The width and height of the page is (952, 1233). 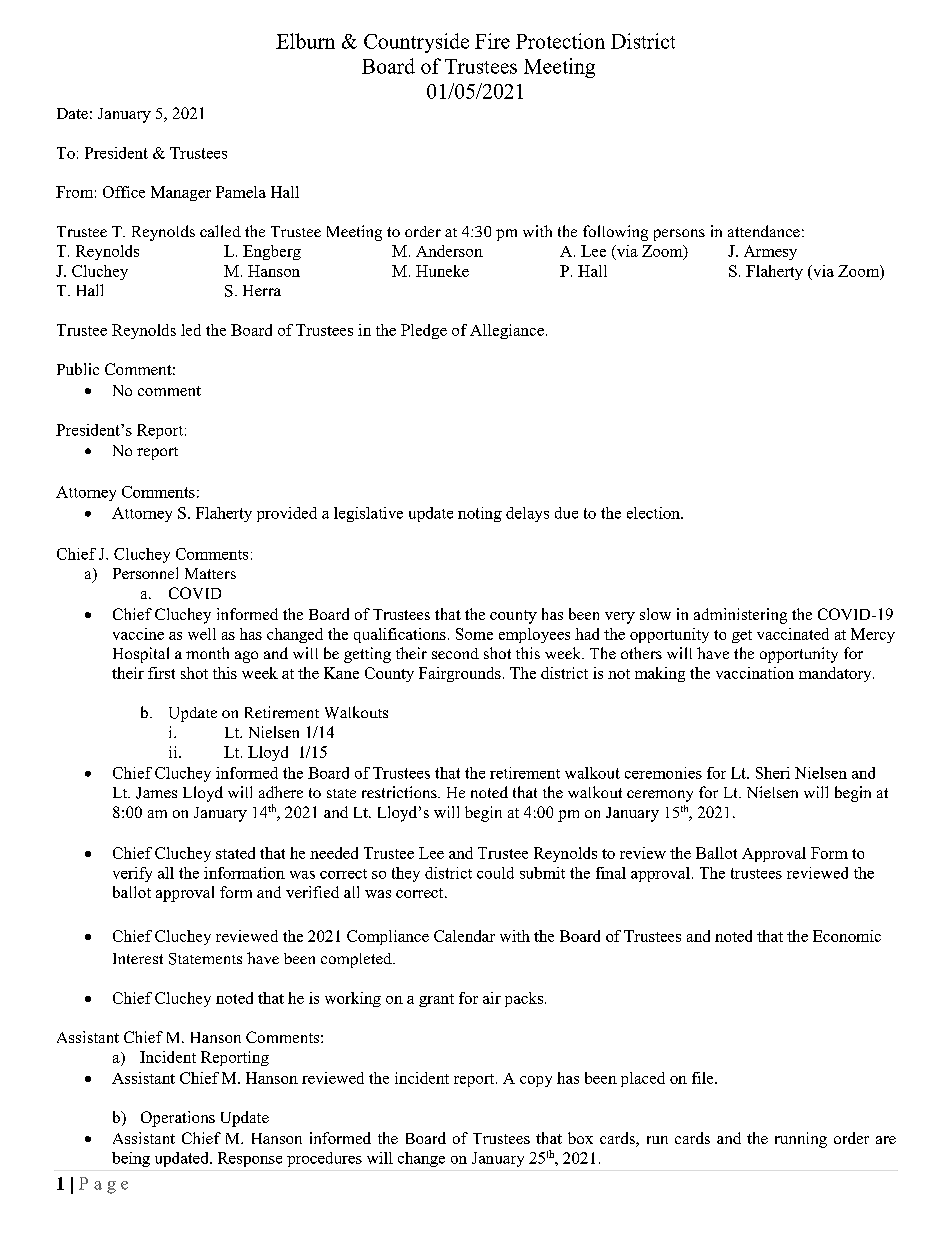 I want to click on Public, so click(x=78, y=369).
